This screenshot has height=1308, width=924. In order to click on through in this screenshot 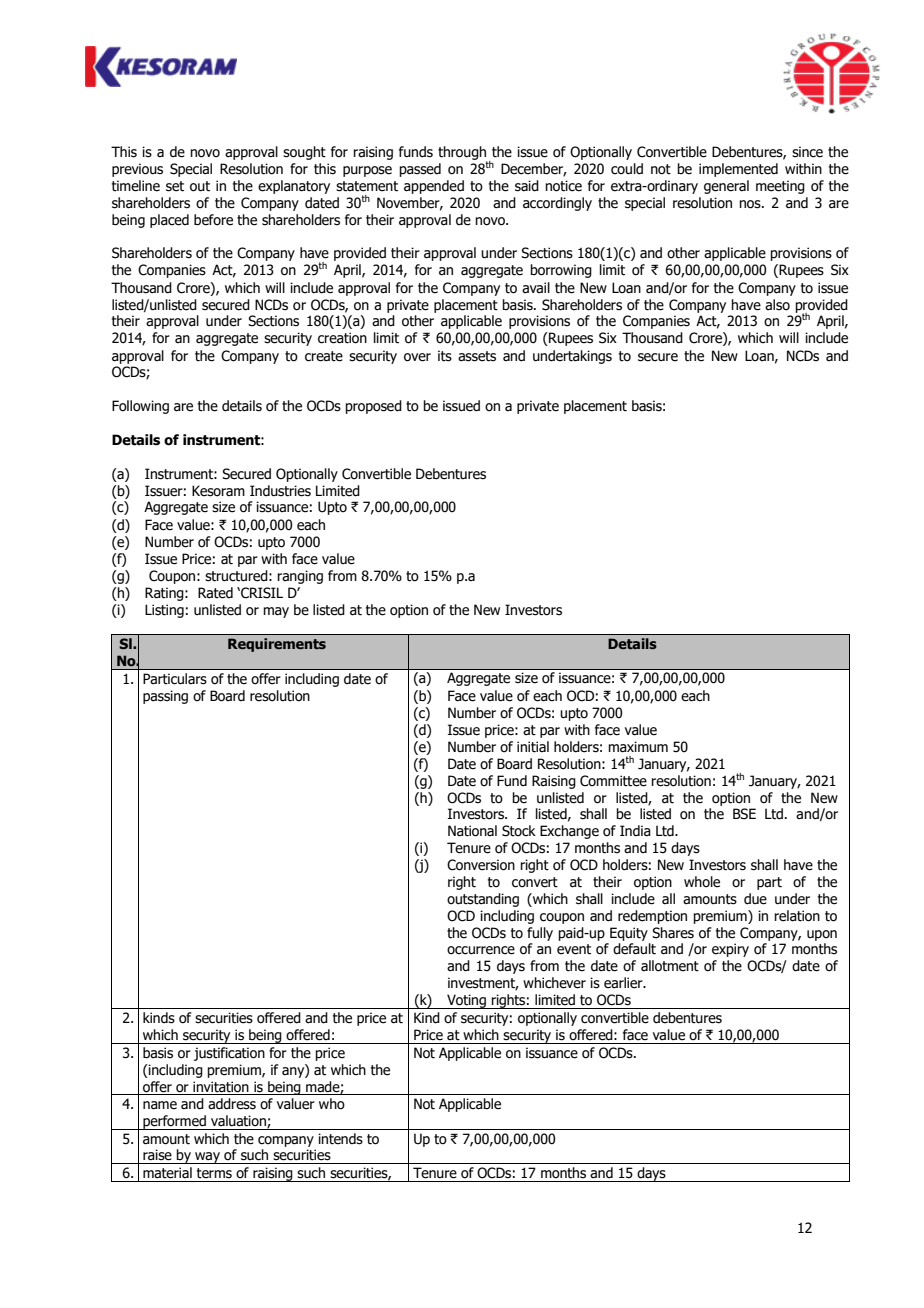, I will do `click(463, 154)`.
